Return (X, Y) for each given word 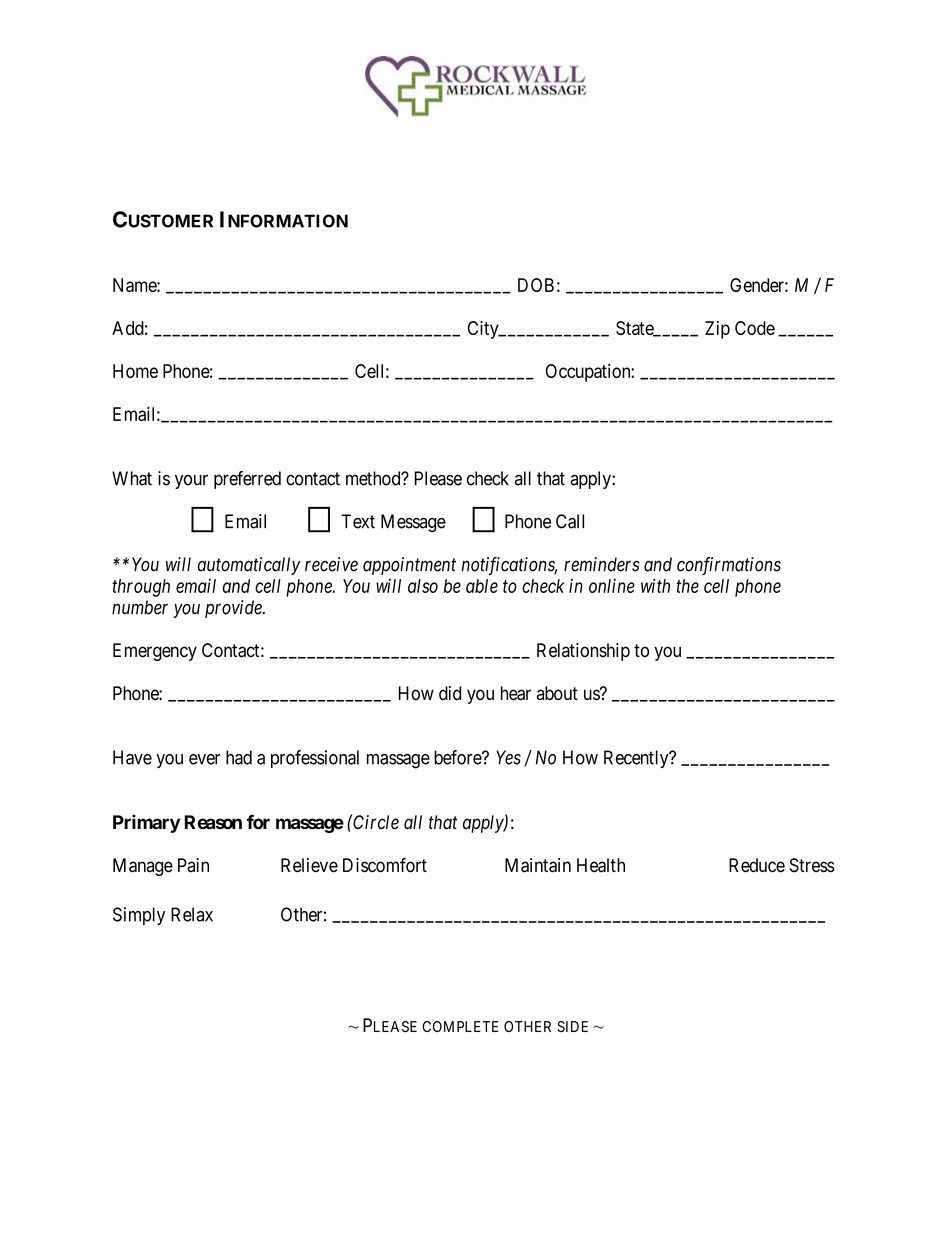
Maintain (538, 865)
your (191, 481)
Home (135, 371)
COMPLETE (460, 1026)
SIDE (572, 1026)
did (450, 693)
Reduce (757, 865)
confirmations (729, 566)
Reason (213, 822)
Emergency (155, 652)
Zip (717, 330)
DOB (536, 285)
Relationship (583, 652)
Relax (192, 914)
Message (413, 523)
